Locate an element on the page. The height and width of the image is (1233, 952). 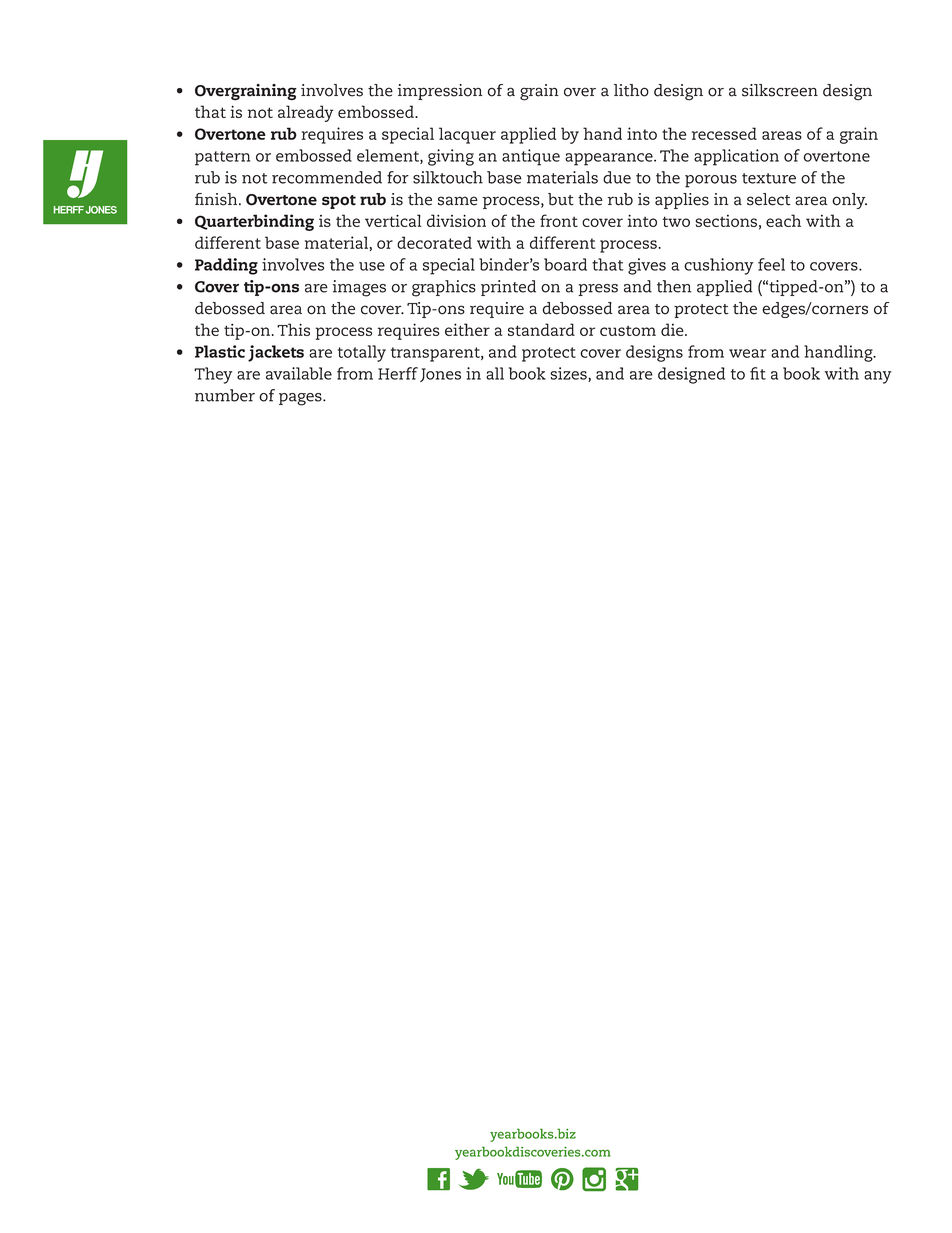
silkscreen is located at coordinates (780, 90).
